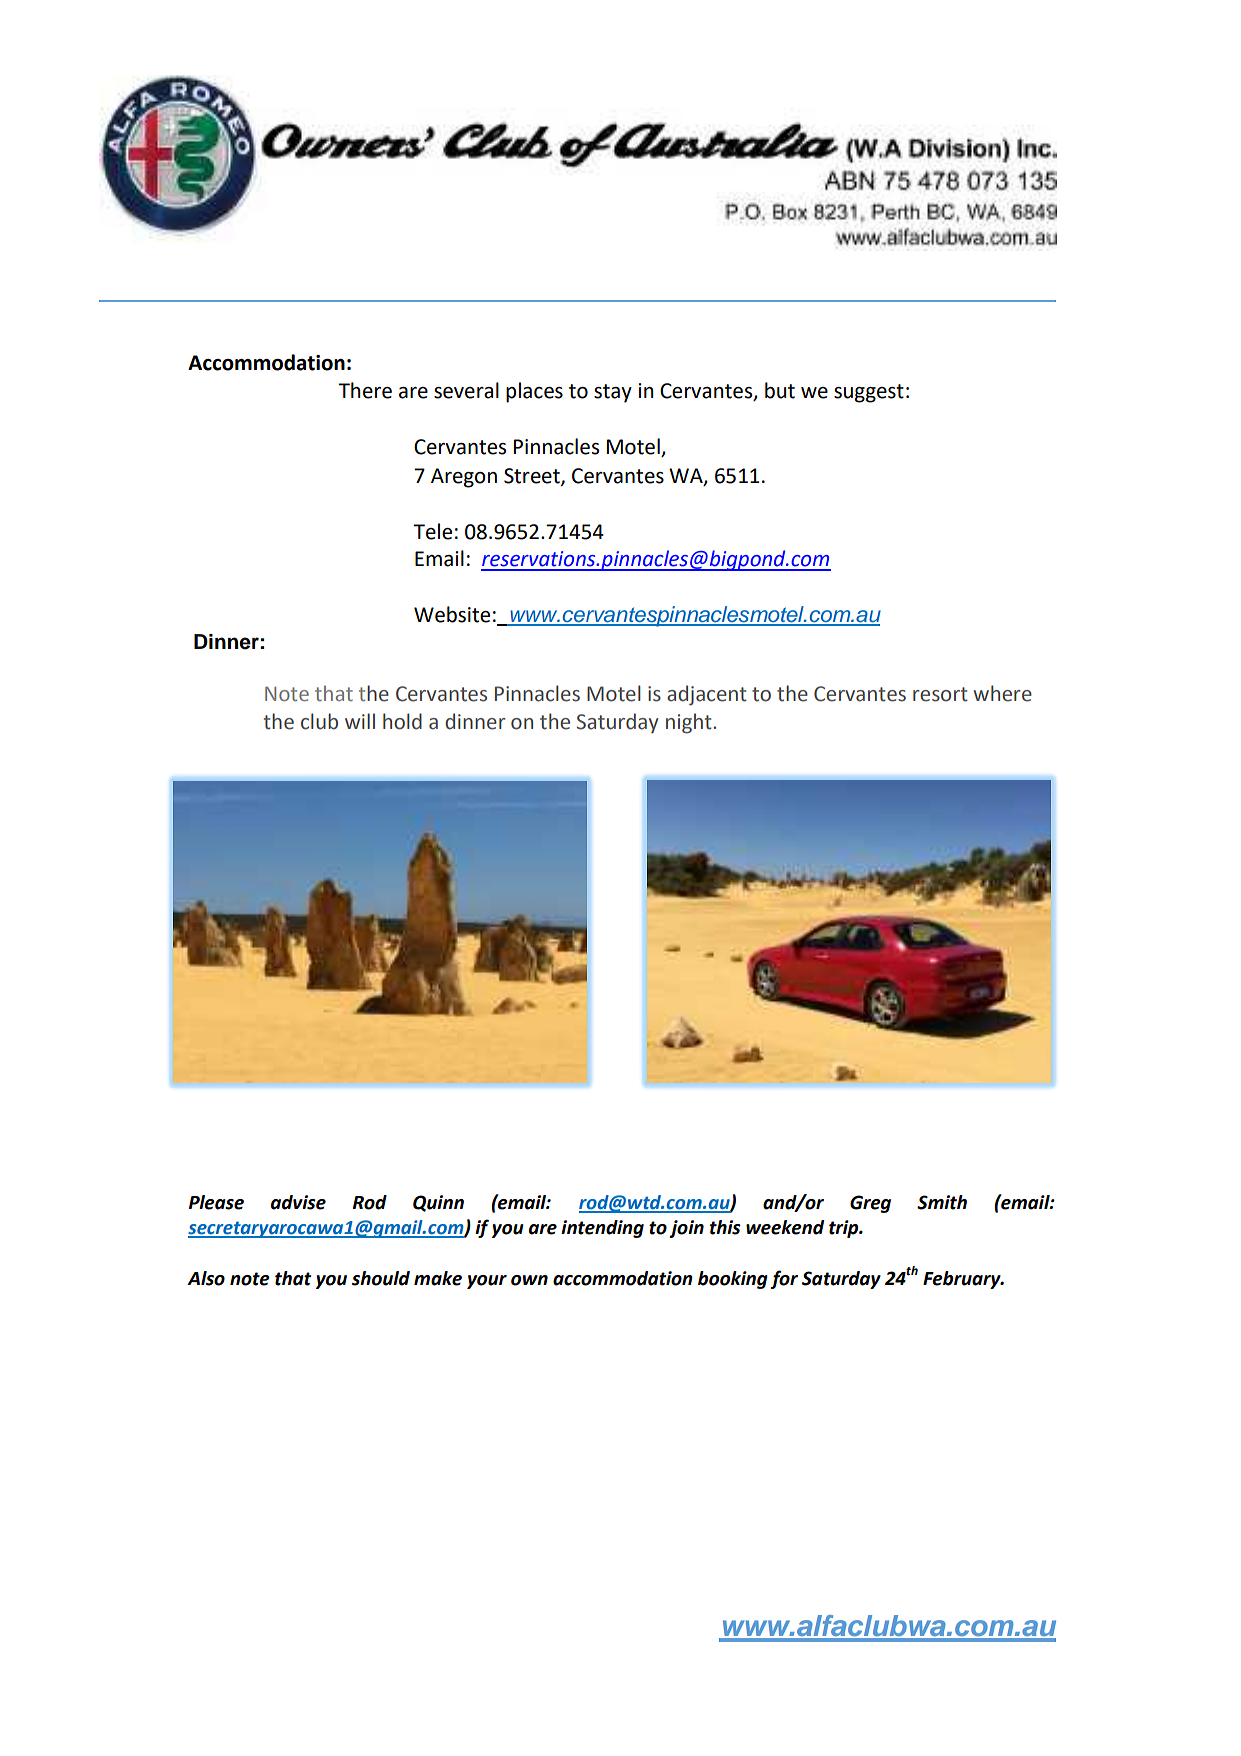 Image resolution: width=1241 pixels, height=1756 pixels. I want to click on There, so click(365, 390).
